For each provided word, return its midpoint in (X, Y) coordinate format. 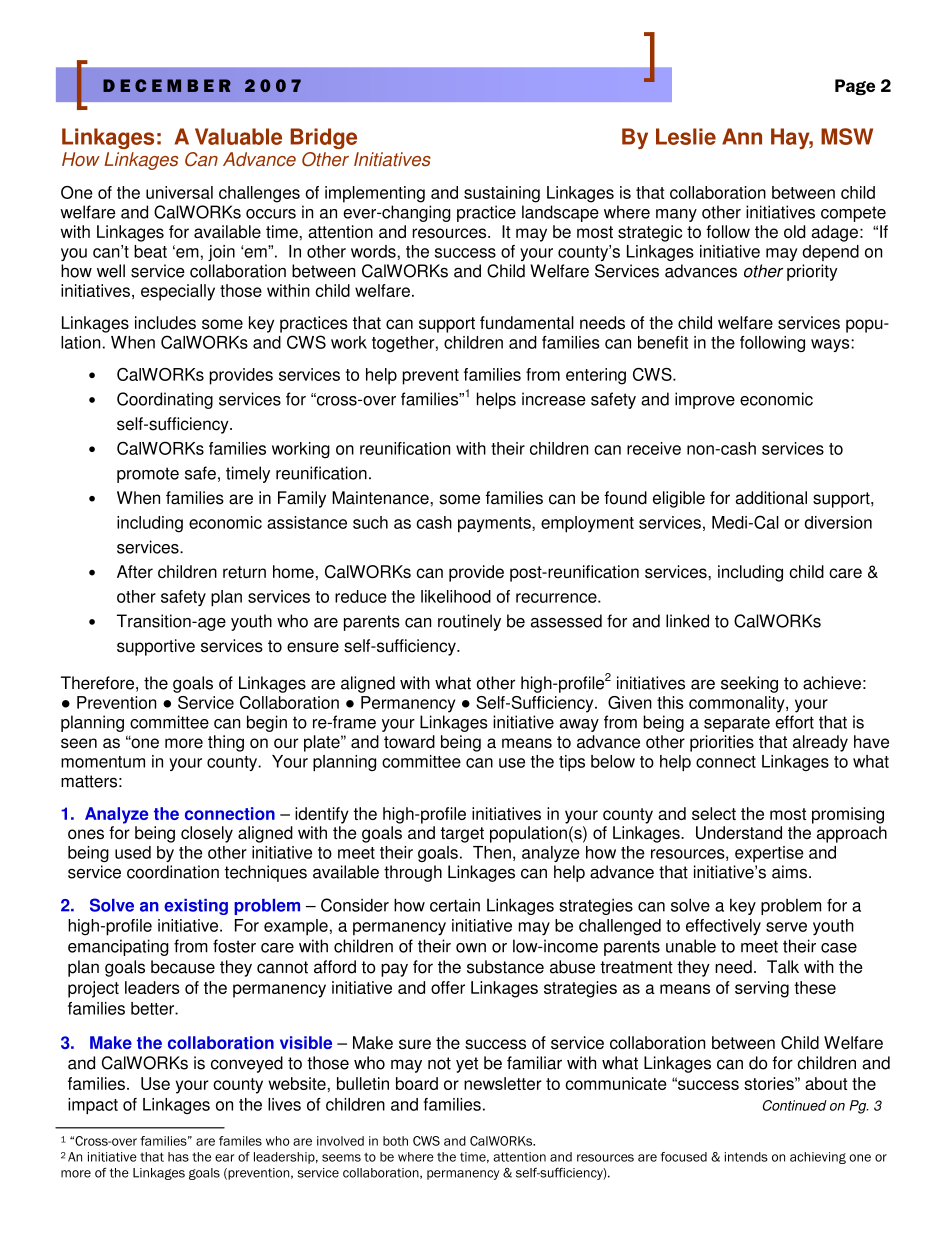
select (714, 813)
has (178, 1157)
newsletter (503, 1083)
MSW (847, 136)
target (462, 835)
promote (148, 475)
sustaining (502, 194)
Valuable (238, 136)
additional (771, 498)
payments (495, 525)
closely (207, 834)
